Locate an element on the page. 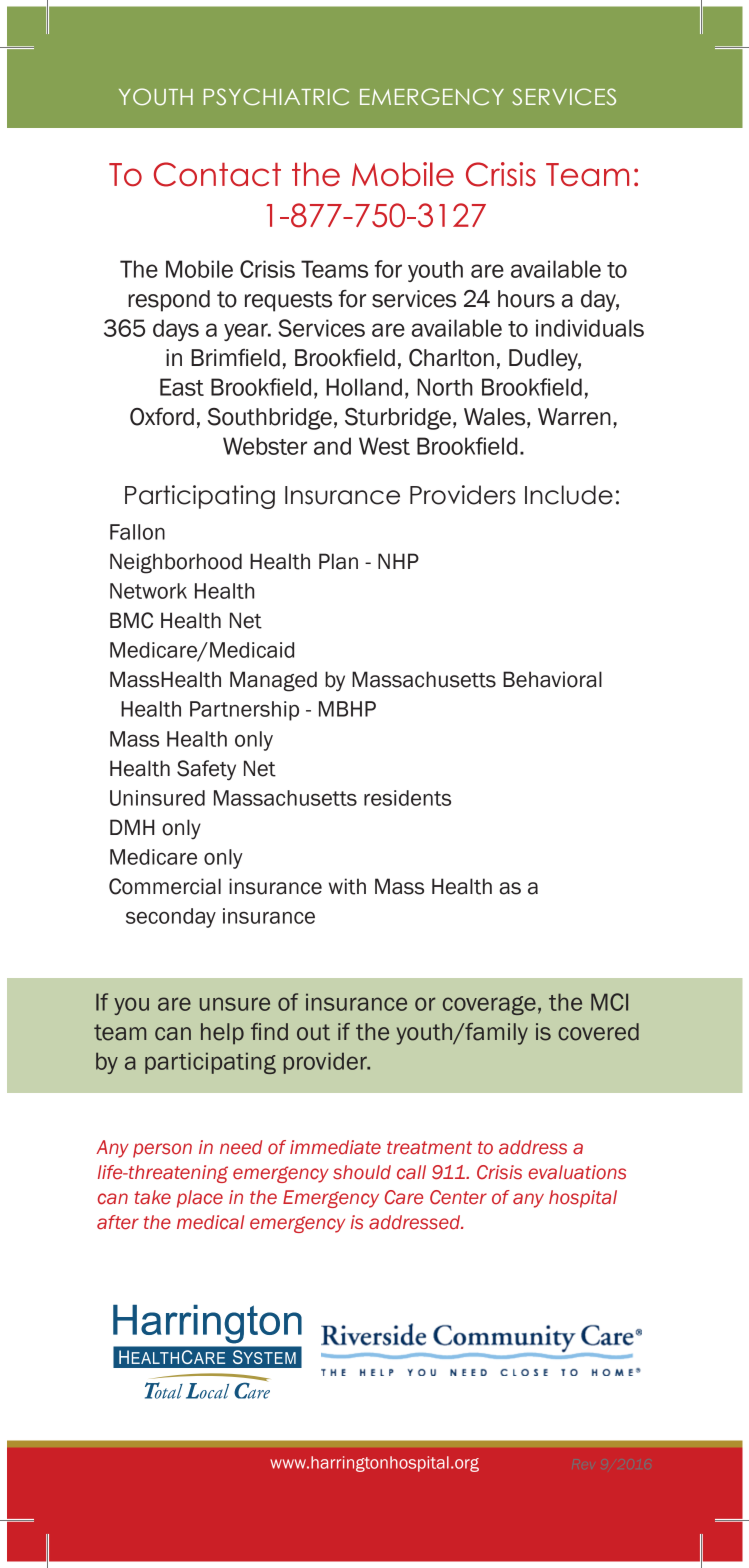  should is located at coordinates (362, 1172).
